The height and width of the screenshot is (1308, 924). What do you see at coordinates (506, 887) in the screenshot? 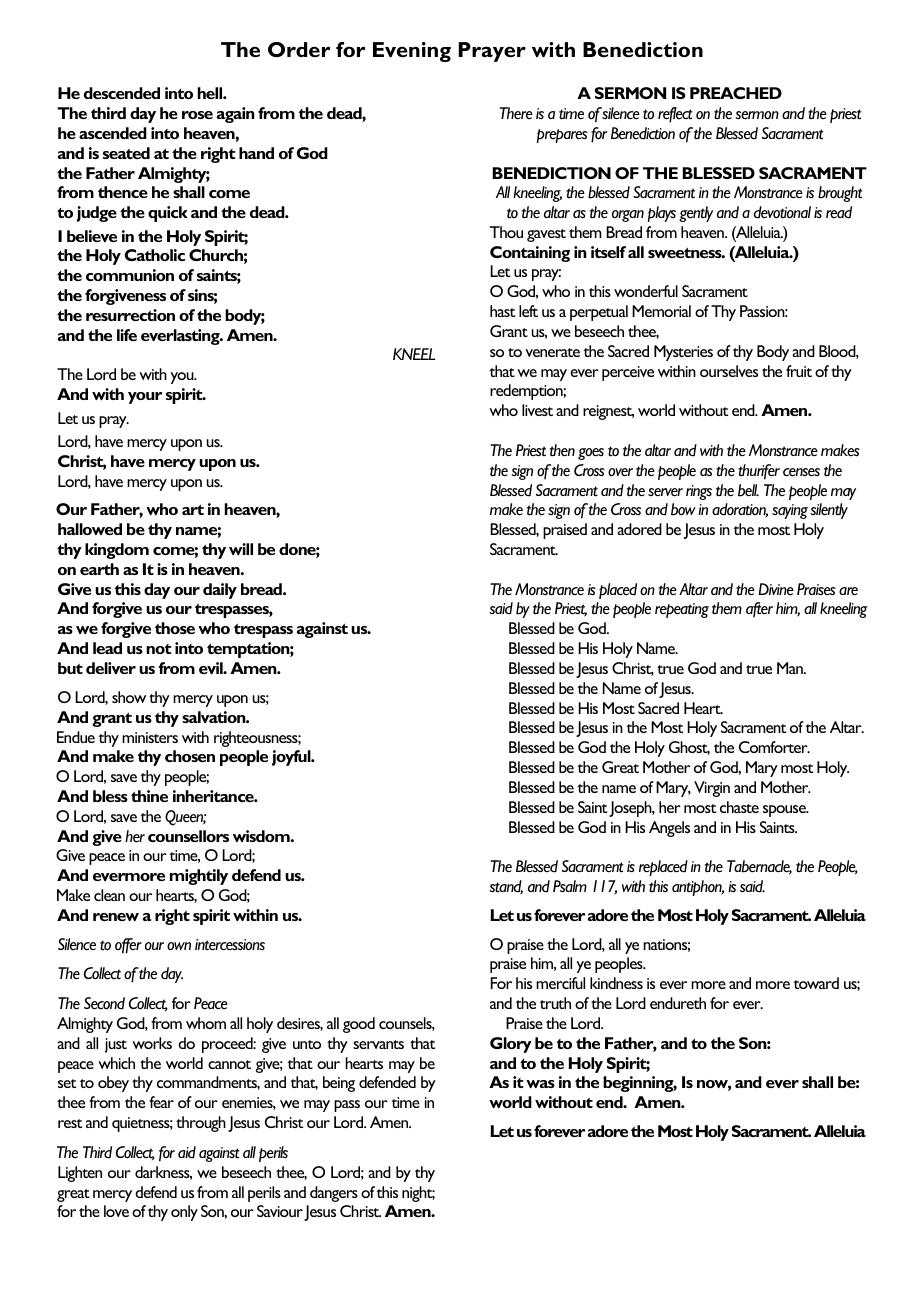
I see `stand` at bounding box center [506, 887].
